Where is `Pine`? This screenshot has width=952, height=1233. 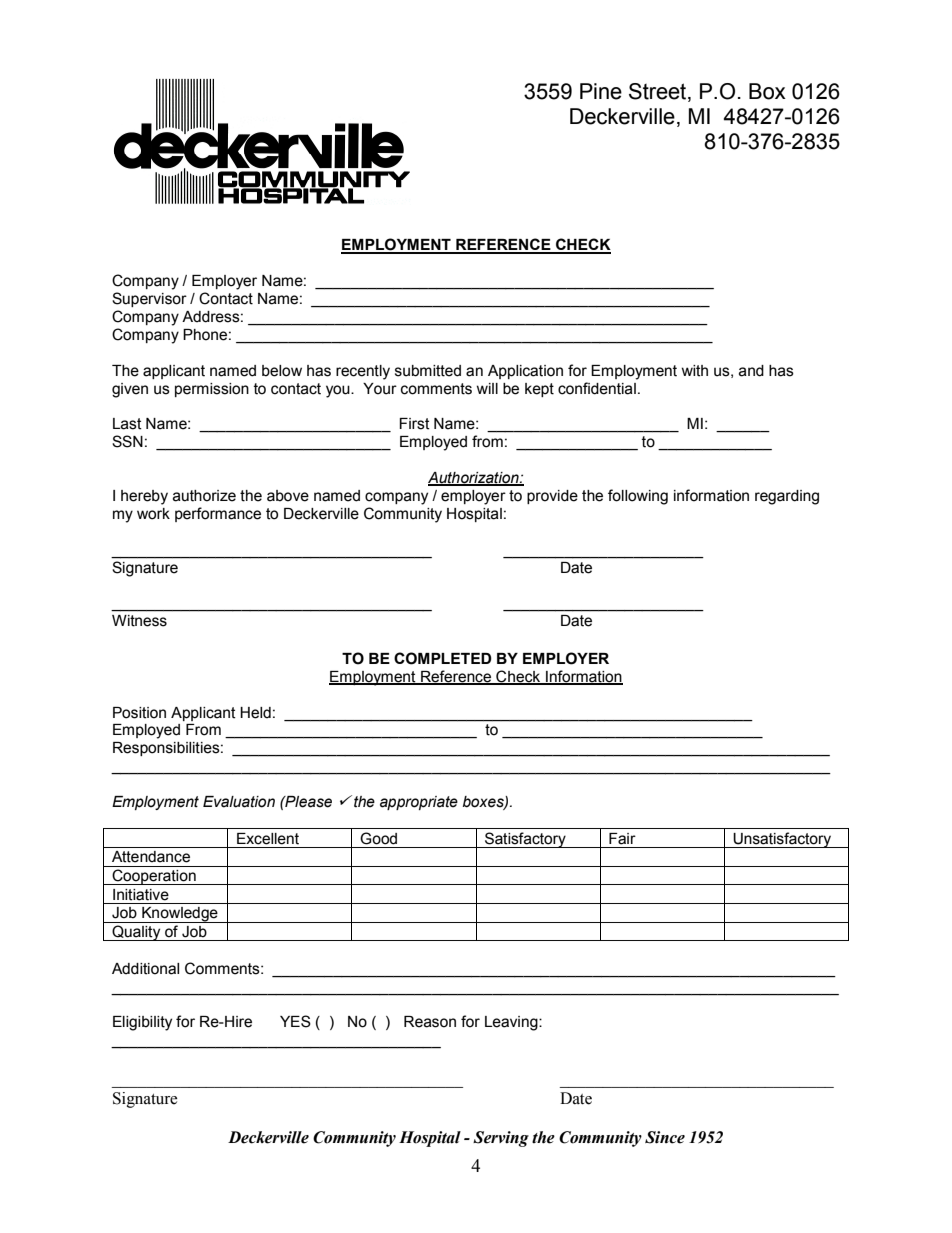 Pine is located at coordinates (601, 91).
